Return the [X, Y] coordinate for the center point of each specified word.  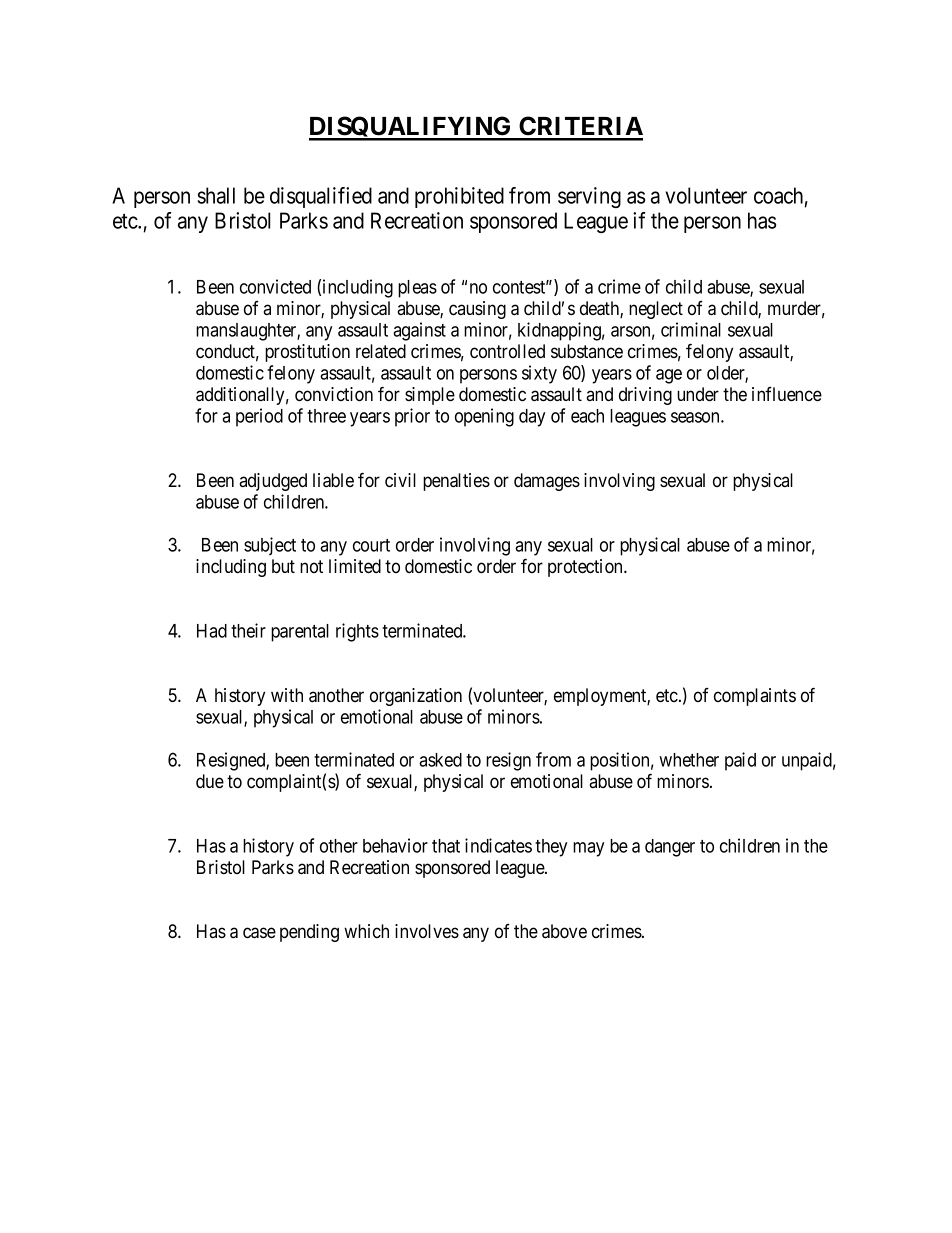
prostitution [307, 353]
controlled [507, 351]
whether [689, 760]
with [287, 695]
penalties [456, 482]
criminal [691, 329]
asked [440, 760]
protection [586, 568]
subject [270, 546]
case [259, 933]
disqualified [321, 197]
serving [589, 197]
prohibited [459, 197]
